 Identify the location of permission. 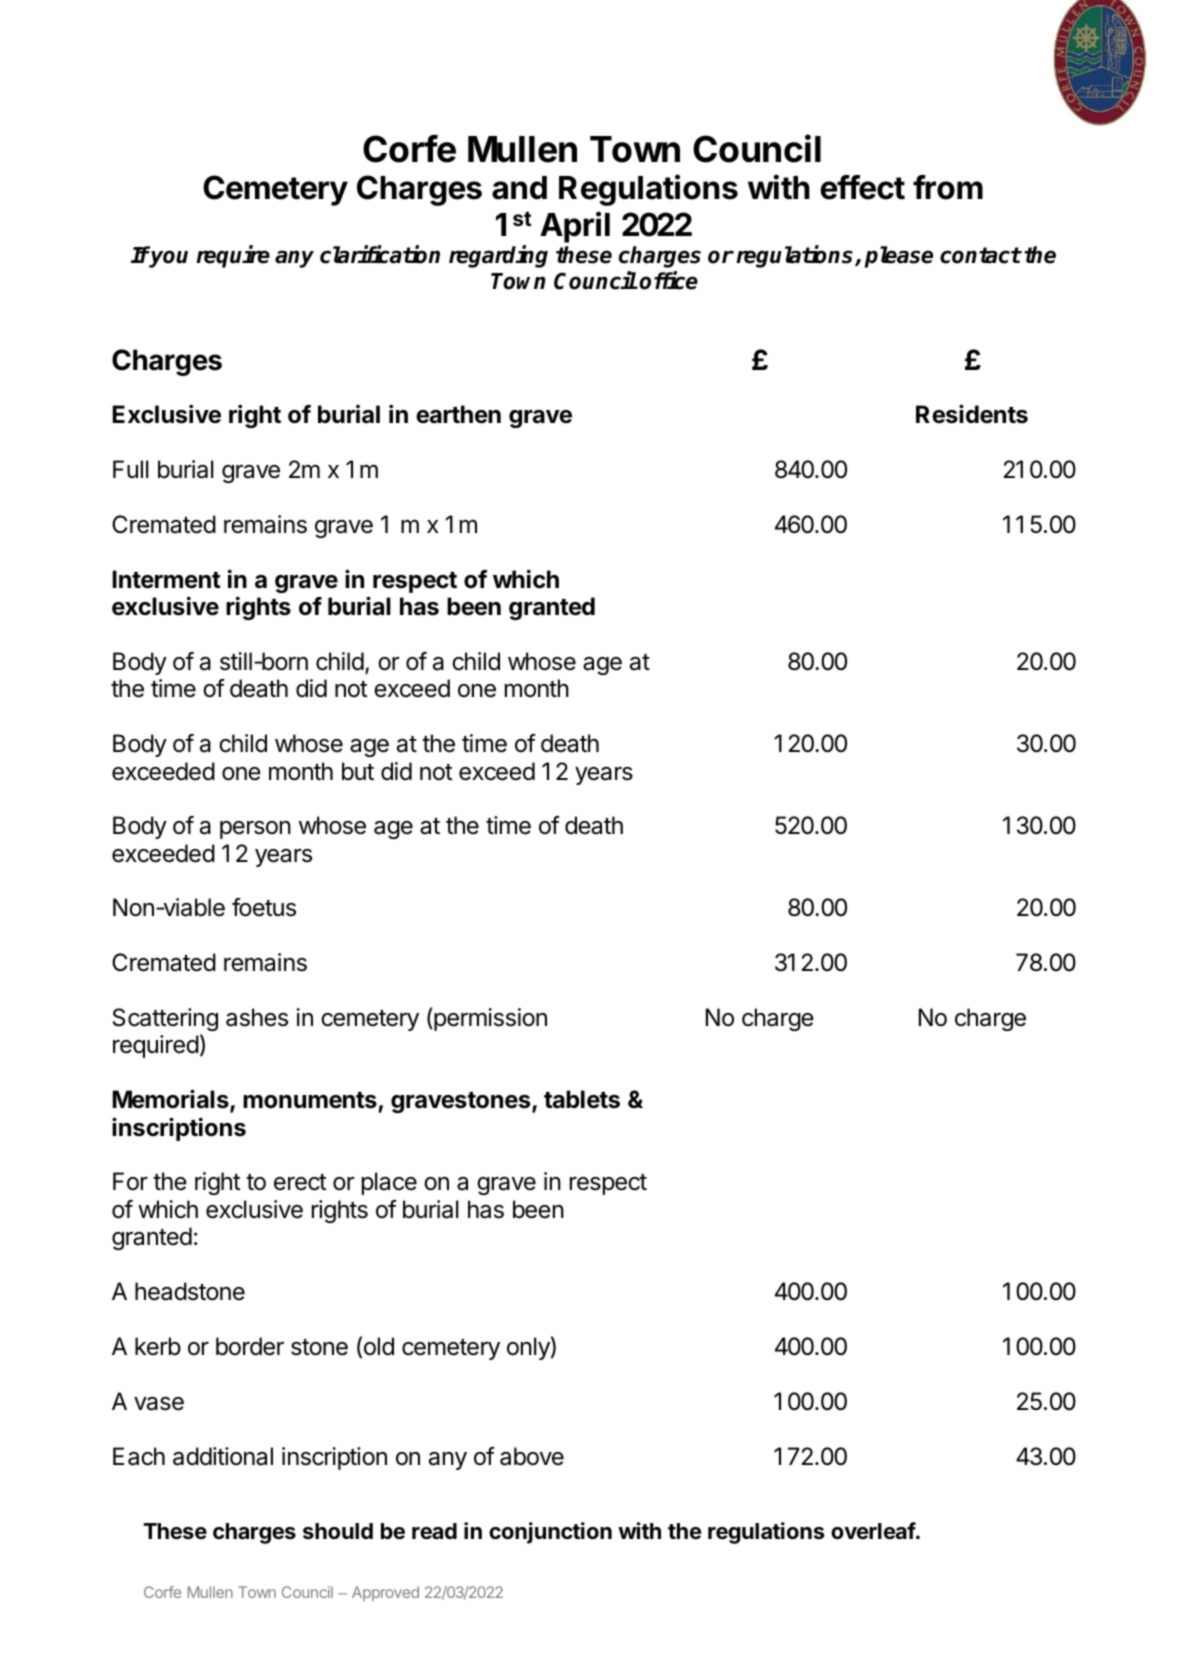
(489, 1019).
